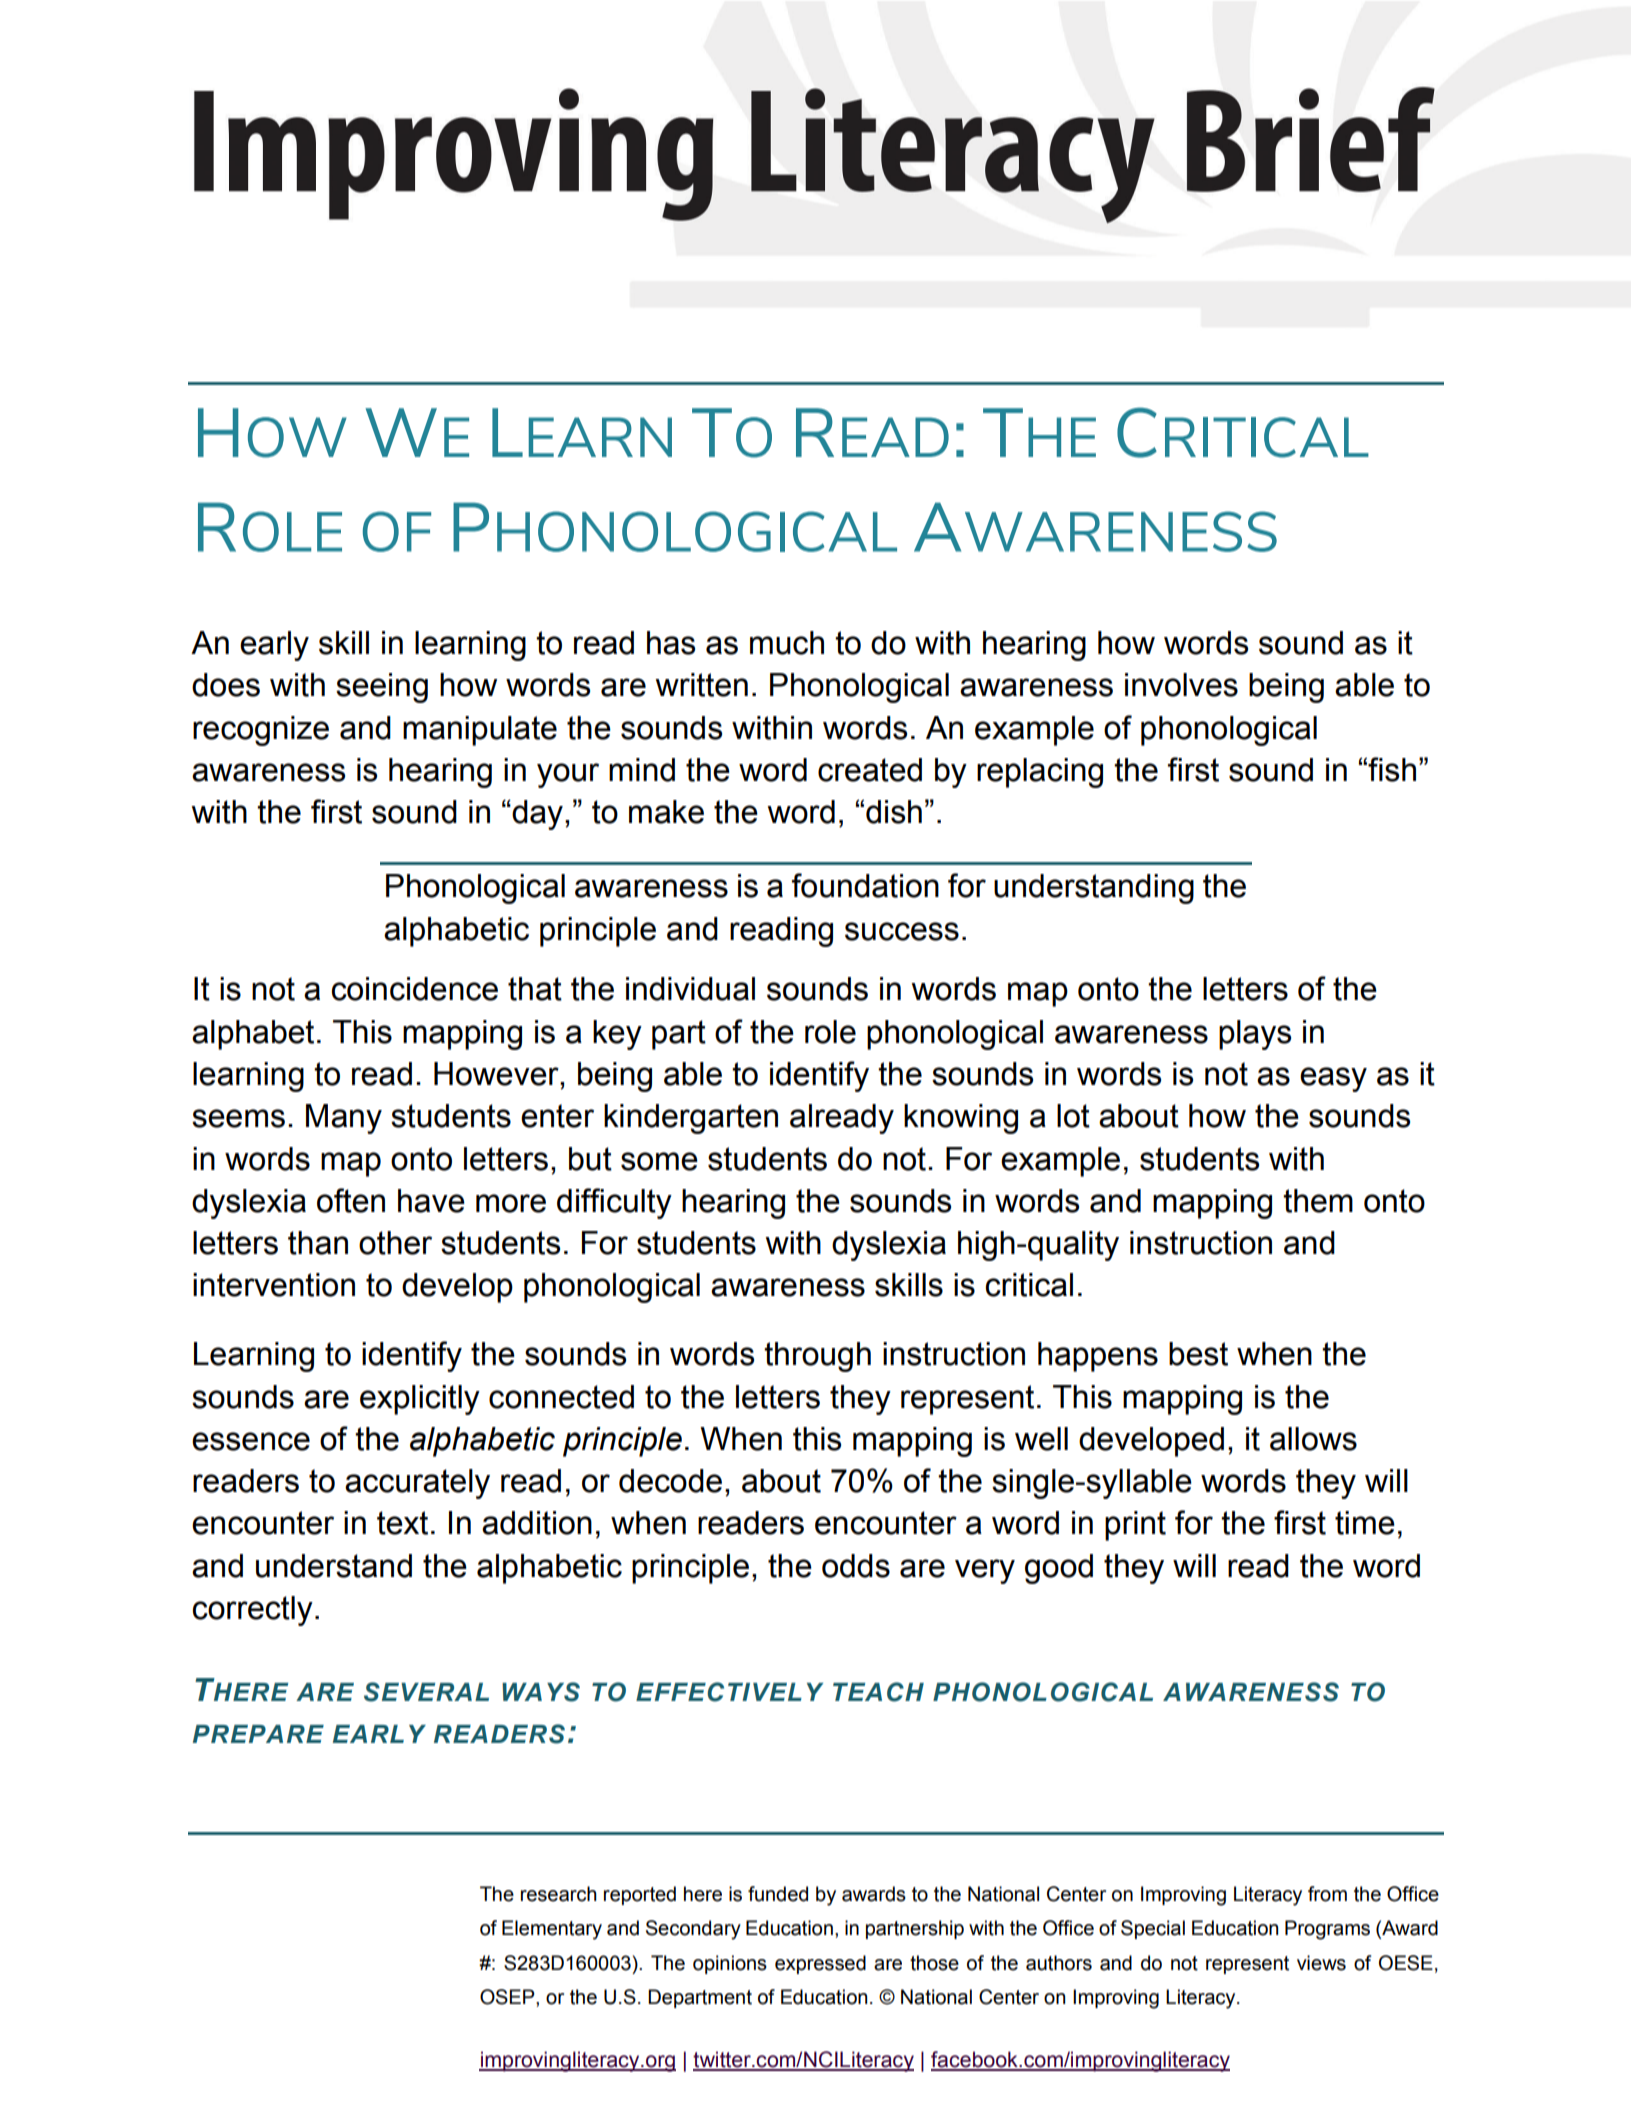 This screenshot has height=2110, width=1631. What do you see at coordinates (274, 1285) in the screenshot?
I see `intervention` at bounding box center [274, 1285].
